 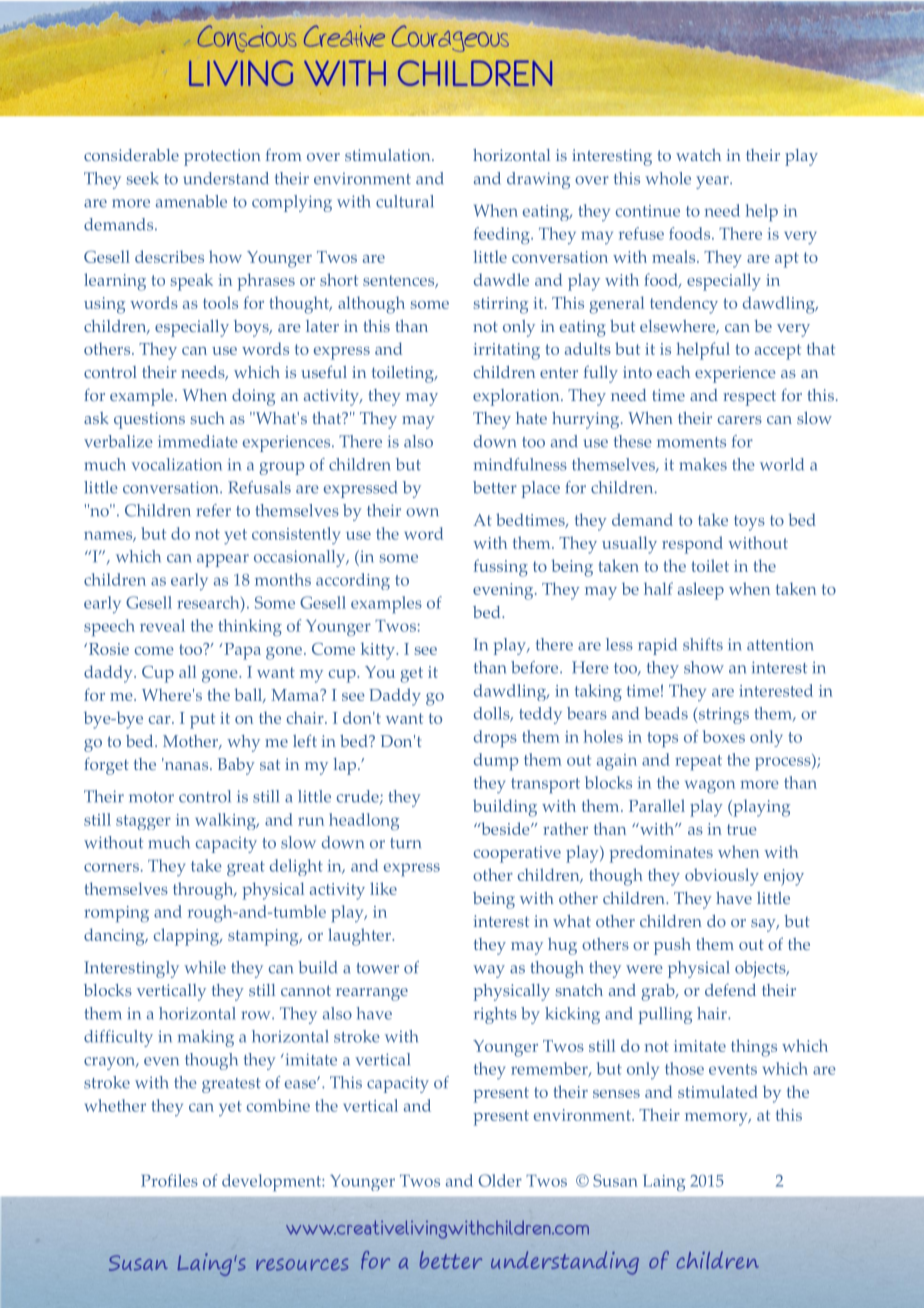 I want to click on year, so click(x=713, y=182).
